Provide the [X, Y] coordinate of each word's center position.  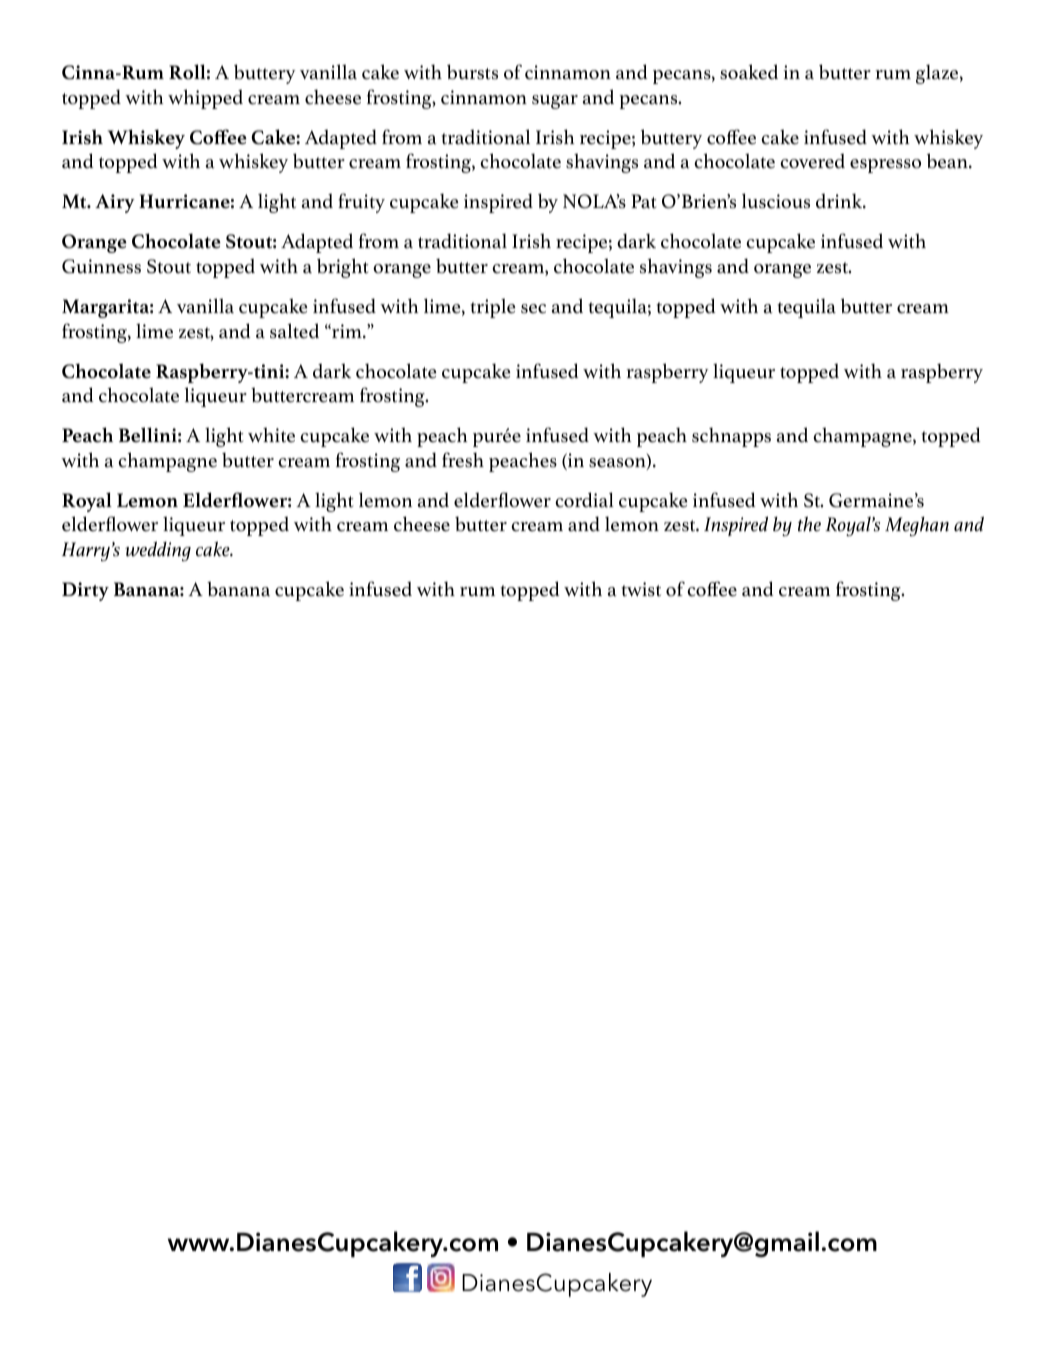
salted [294, 331]
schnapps [731, 437]
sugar [555, 102]
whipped [205, 99]
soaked [749, 72]
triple [492, 308]
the [809, 524]
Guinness [101, 266]
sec [533, 309]
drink [840, 201]
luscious [776, 201]
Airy [115, 203]
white [271, 435]
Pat [643, 201]
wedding [158, 551]
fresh [463, 460]
